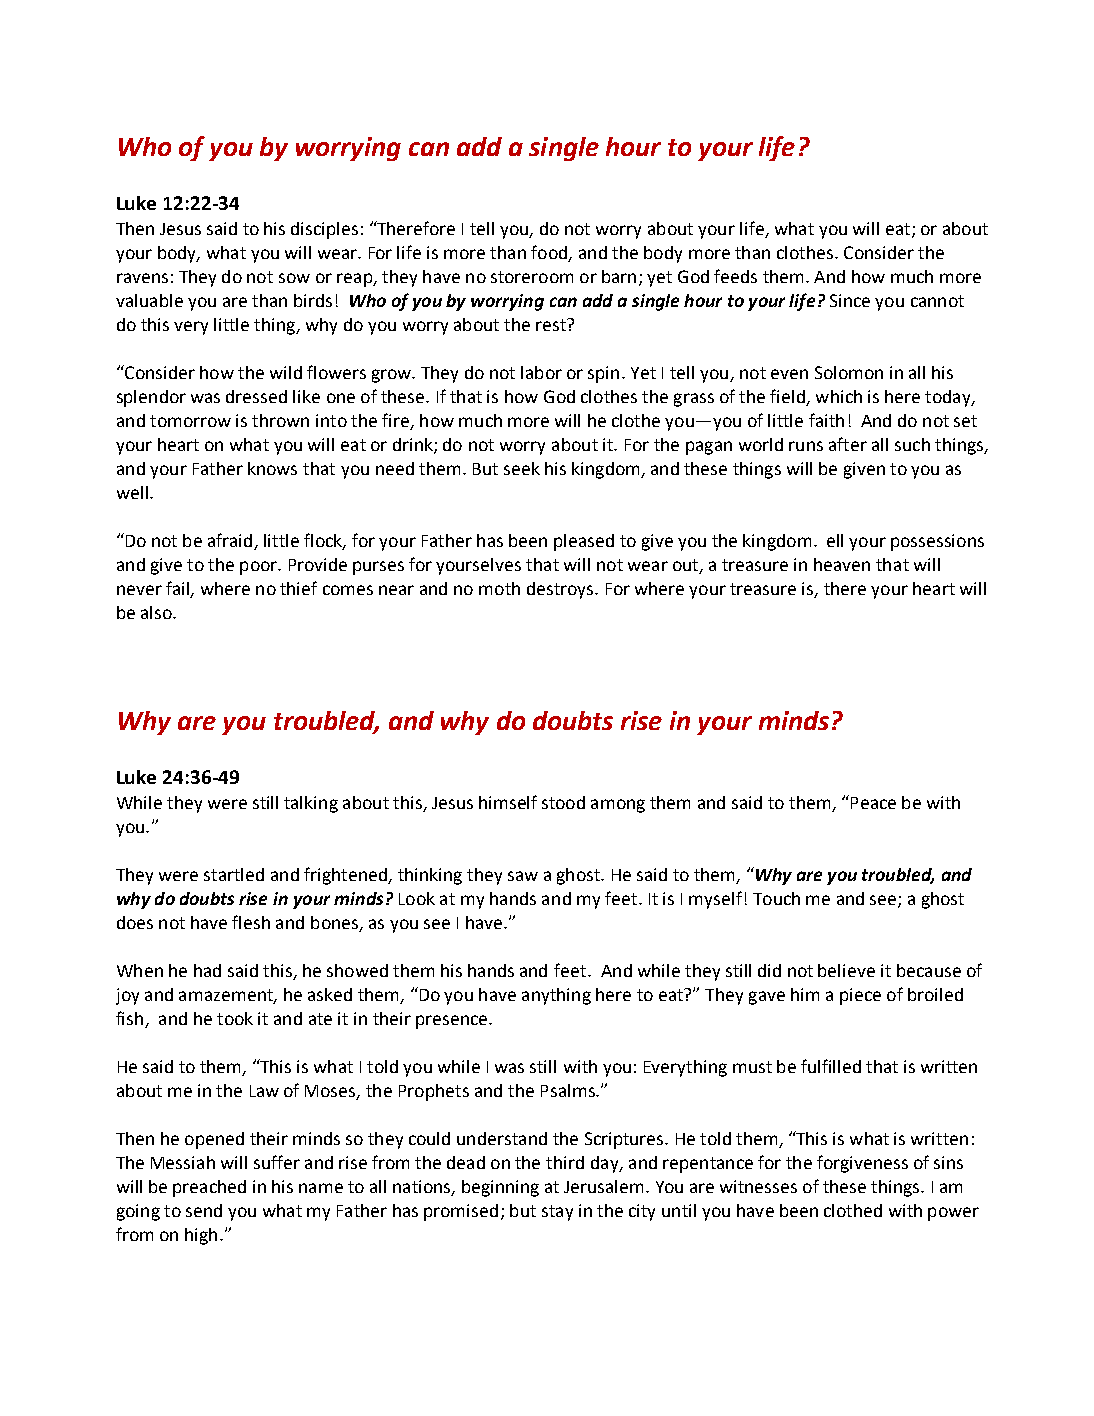  Describe the element at coordinates (294, 278) in the screenshot. I see `sow` at that location.
